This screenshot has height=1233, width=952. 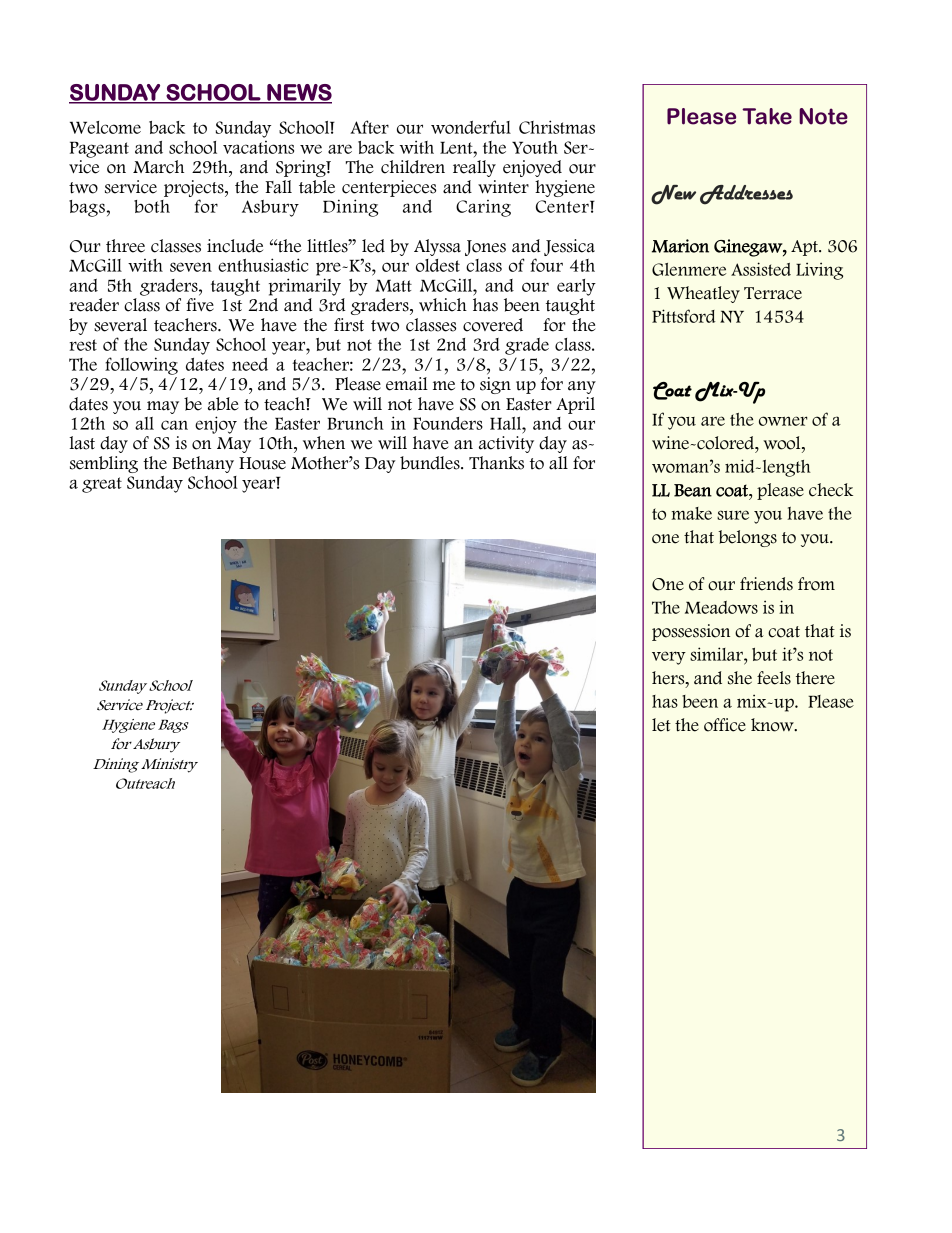 I want to click on Welcome, so click(x=105, y=127).
